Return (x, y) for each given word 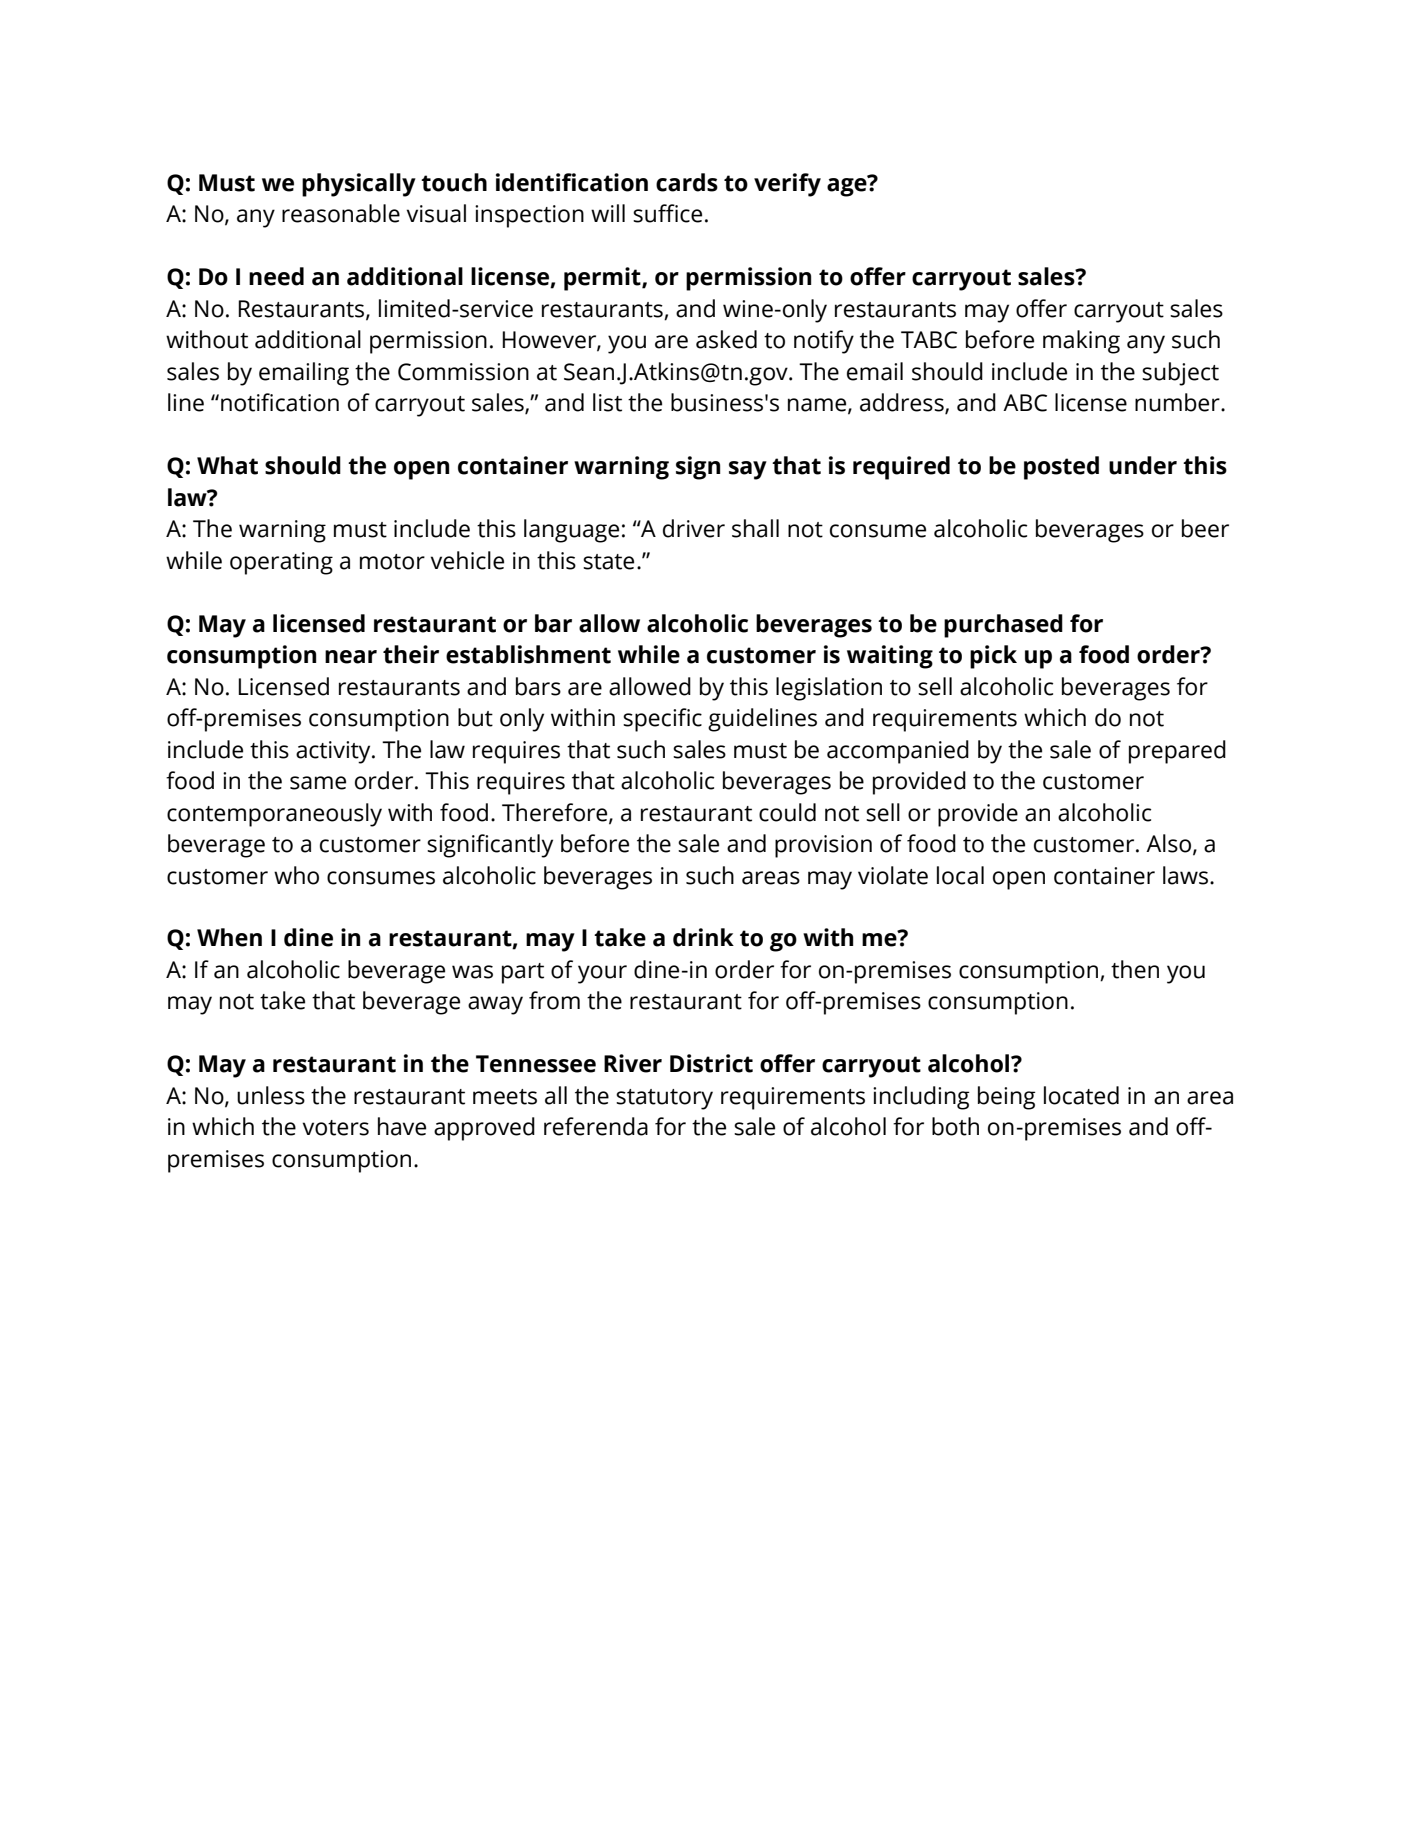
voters (335, 1128)
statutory (664, 1099)
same (318, 783)
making (1081, 342)
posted (1061, 468)
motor (392, 562)
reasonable (341, 213)
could (787, 812)
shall (755, 528)
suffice (667, 213)
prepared (1177, 752)
